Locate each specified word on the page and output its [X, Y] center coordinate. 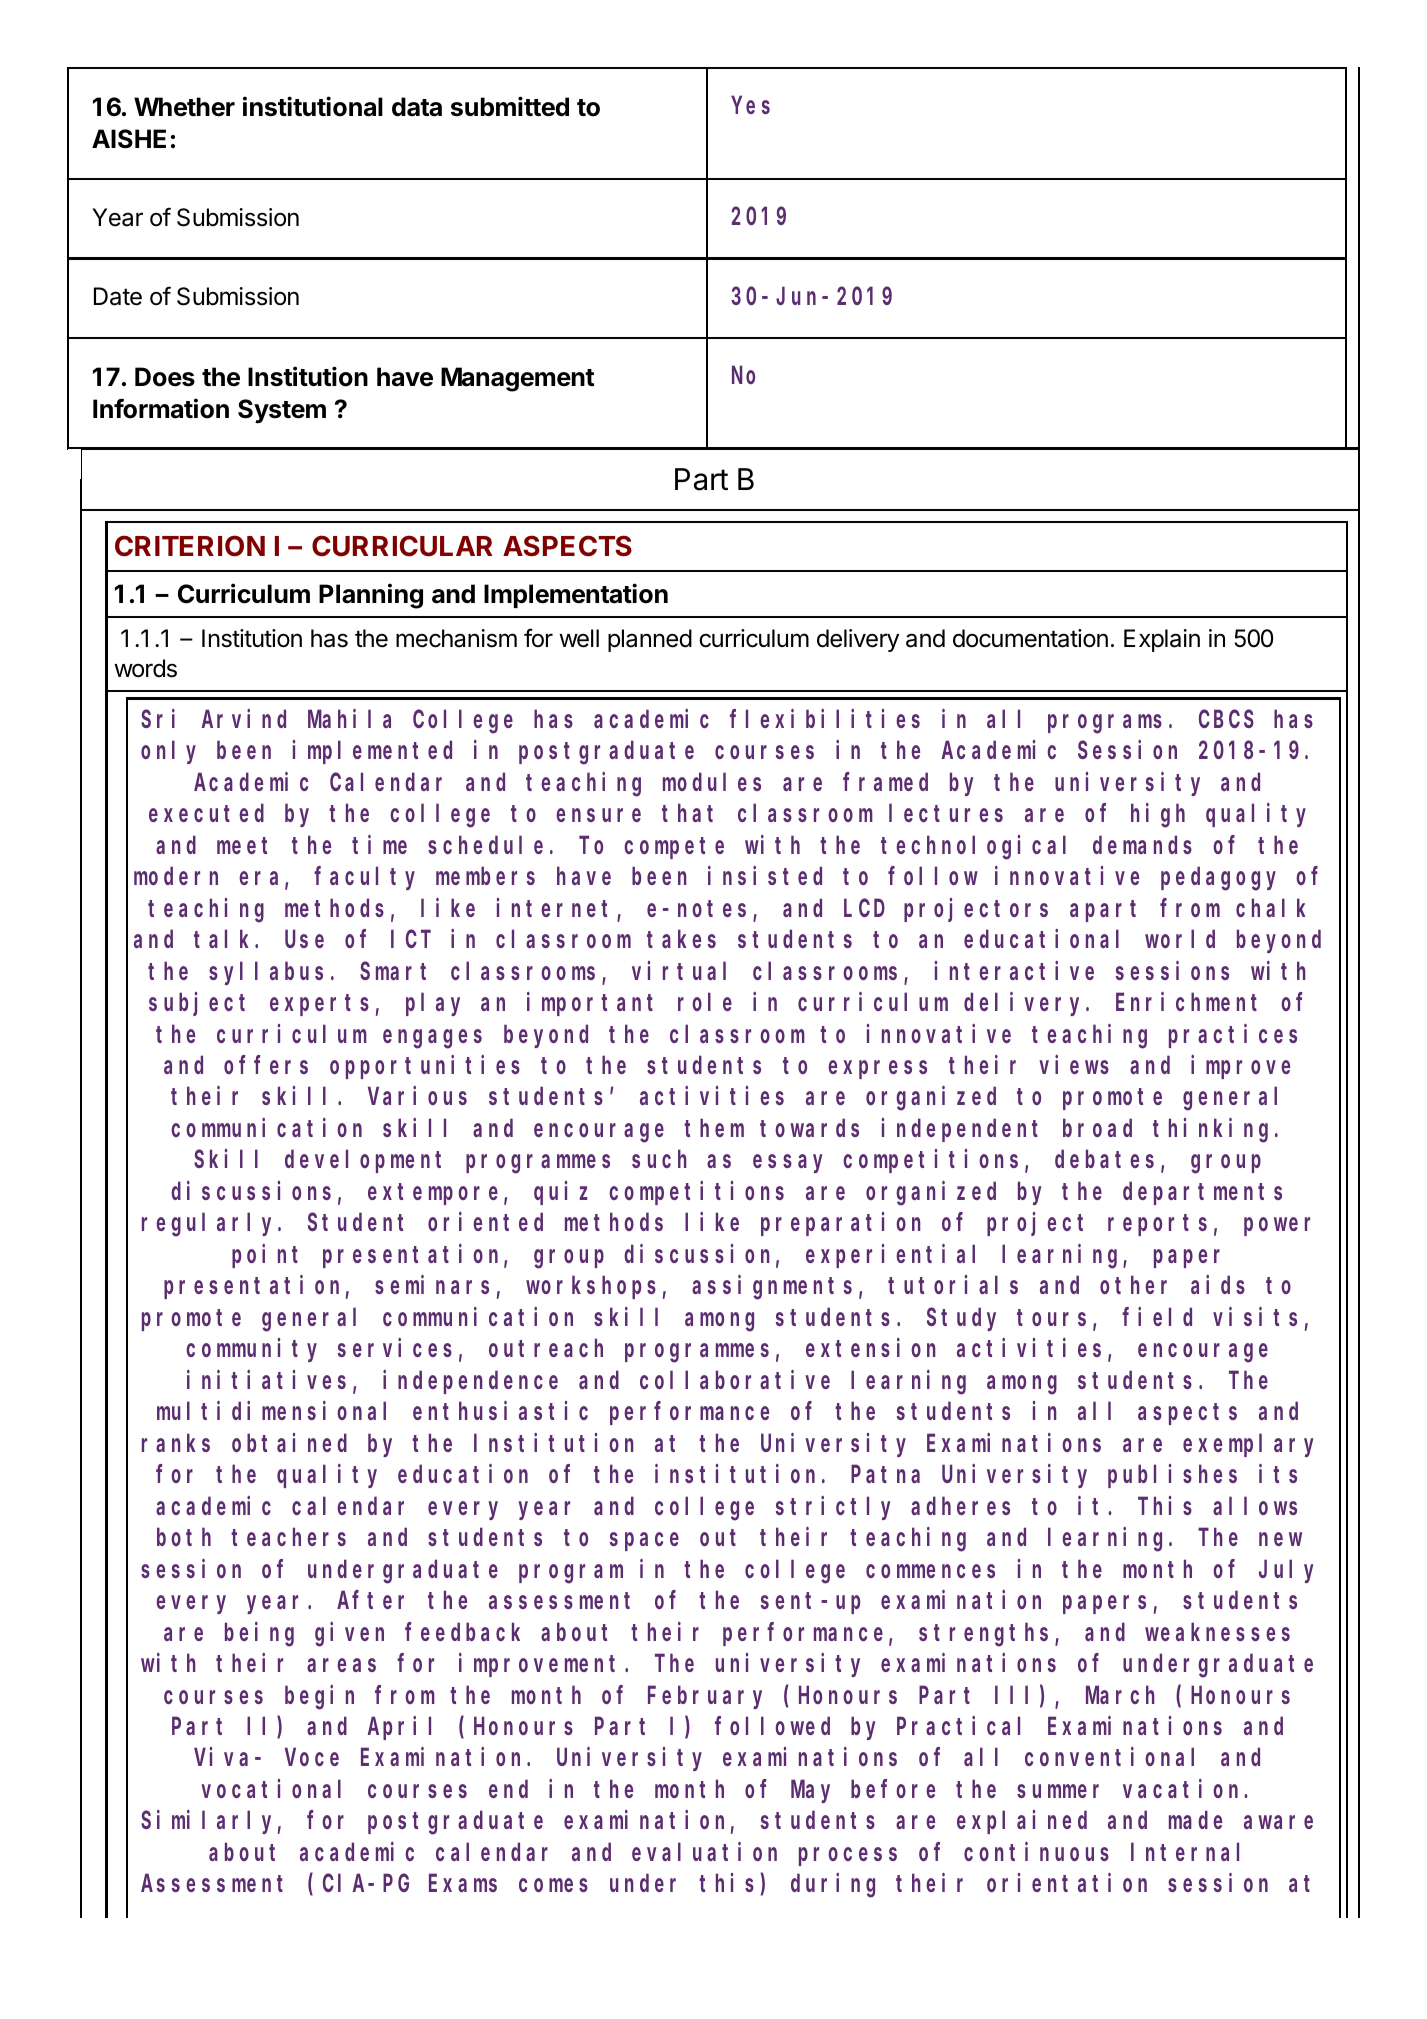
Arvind [244, 718]
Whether [184, 107]
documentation [1030, 638]
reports [1157, 1225]
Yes [751, 106]
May [810, 1792]
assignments [772, 1288]
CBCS [1226, 719]
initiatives [266, 1379]
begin [319, 1697]
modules [712, 782]
